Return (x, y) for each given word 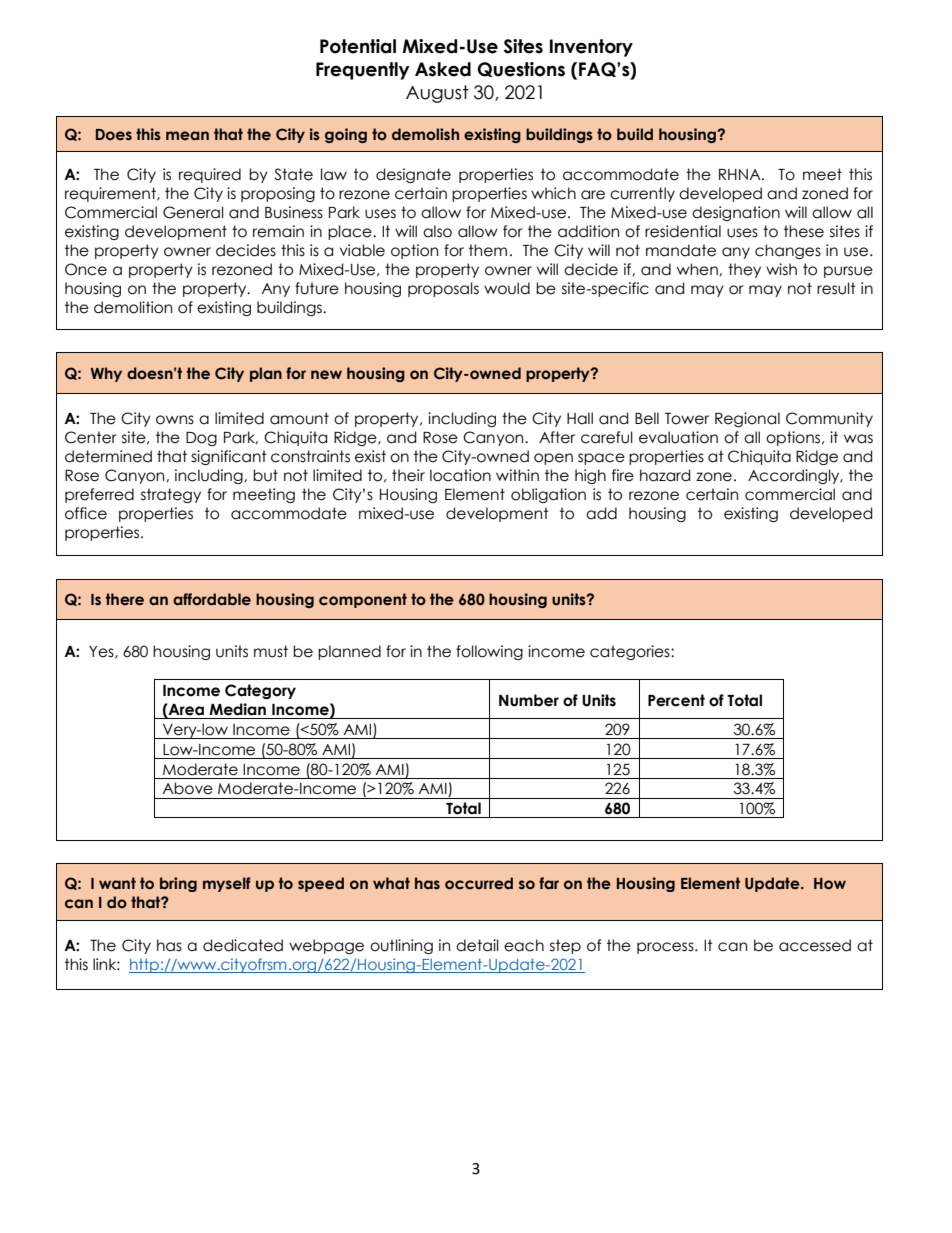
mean (187, 136)
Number (529, 700)
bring (178, 884)
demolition (133, 307)
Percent (676, 700)
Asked (443, 69)
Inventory (591, 48)
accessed (815, 945)
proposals (443, 289)
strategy (171, 495)
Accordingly (795, 476)
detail (477, 945)
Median (237, 709)
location (460, 475)
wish (781, 269)
